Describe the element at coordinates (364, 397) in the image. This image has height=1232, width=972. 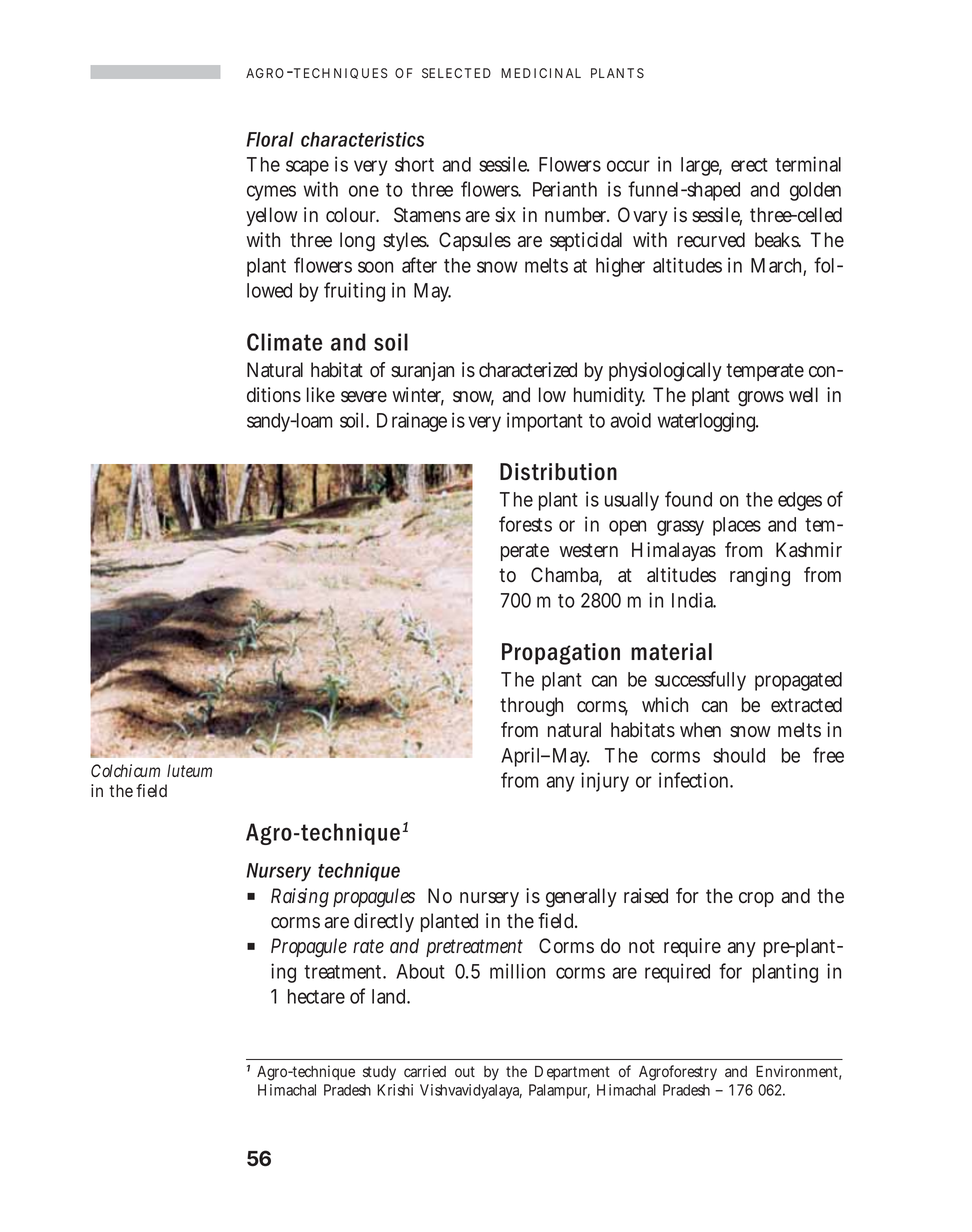
I see `severe` at that location.
